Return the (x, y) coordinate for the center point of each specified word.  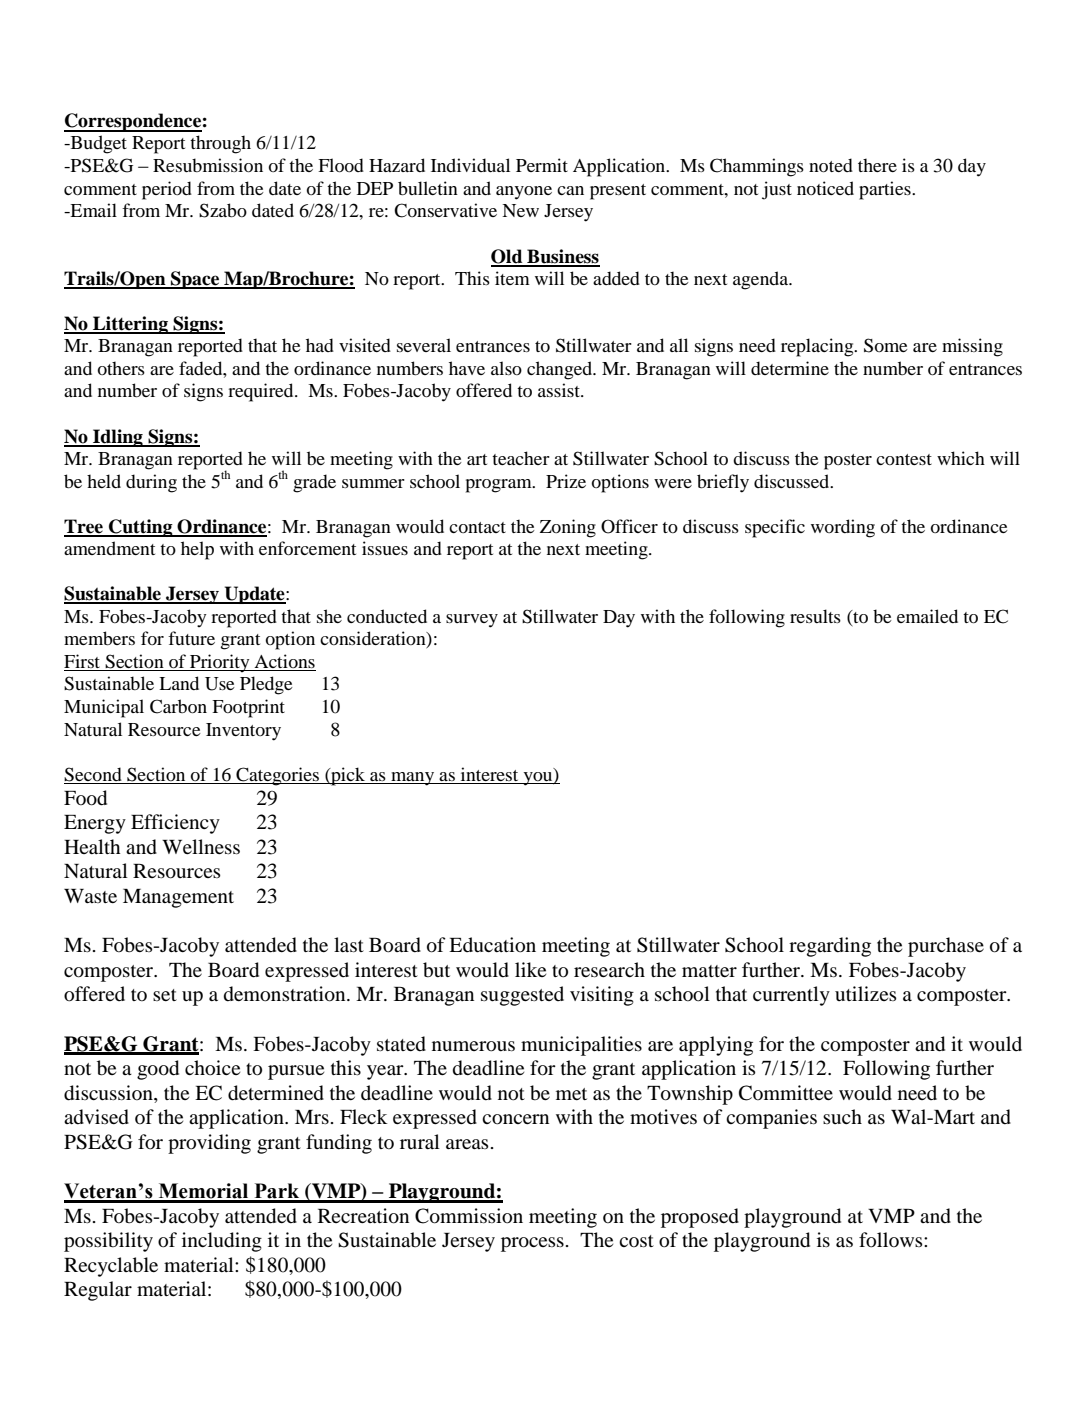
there (877, 165)
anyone (524, 193)
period (167, 190)
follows (892, 1240)
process (532, 1244)
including (222, 1242)
